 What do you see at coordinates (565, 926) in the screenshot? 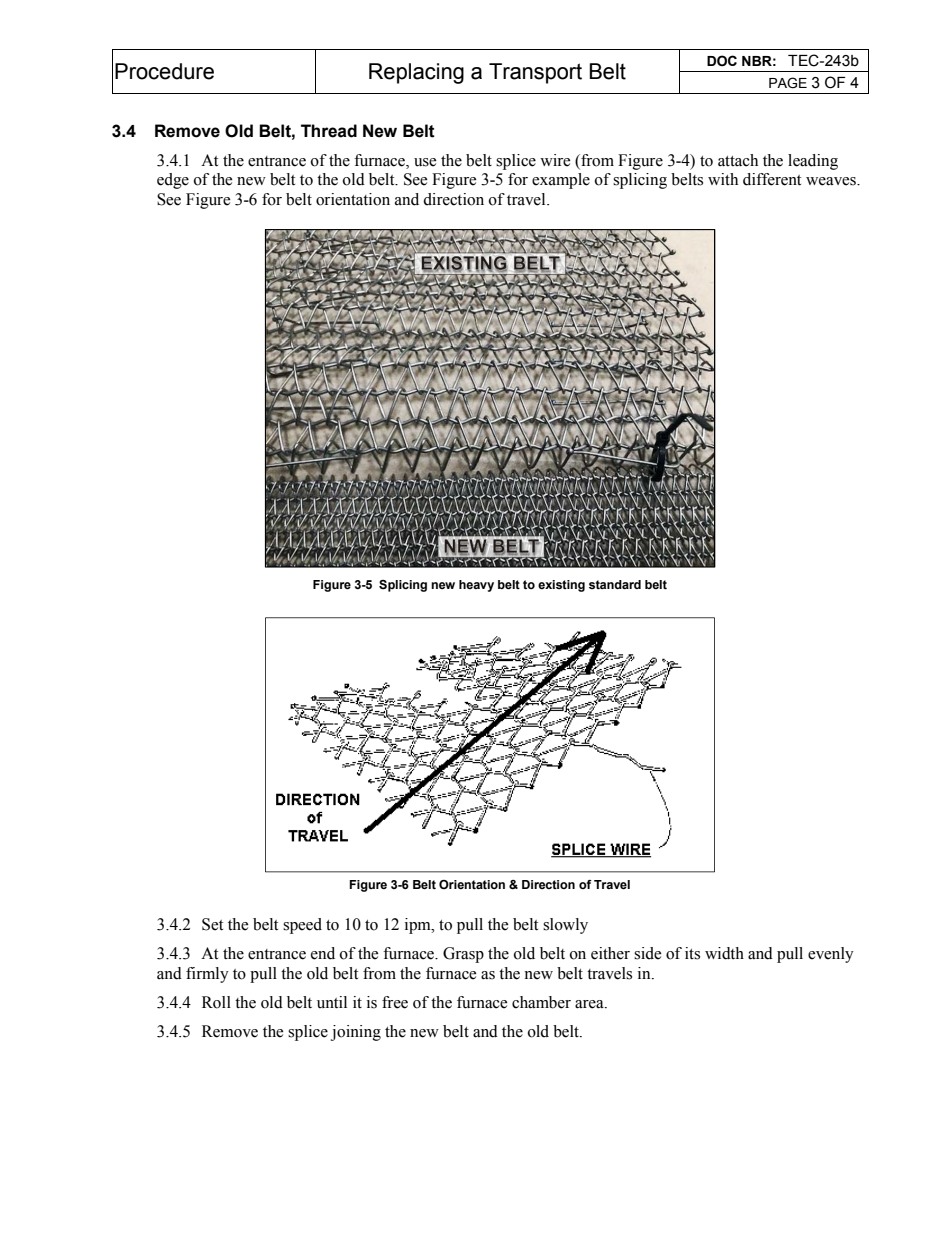
I see `slowly` at bounding box center [565, 926].
